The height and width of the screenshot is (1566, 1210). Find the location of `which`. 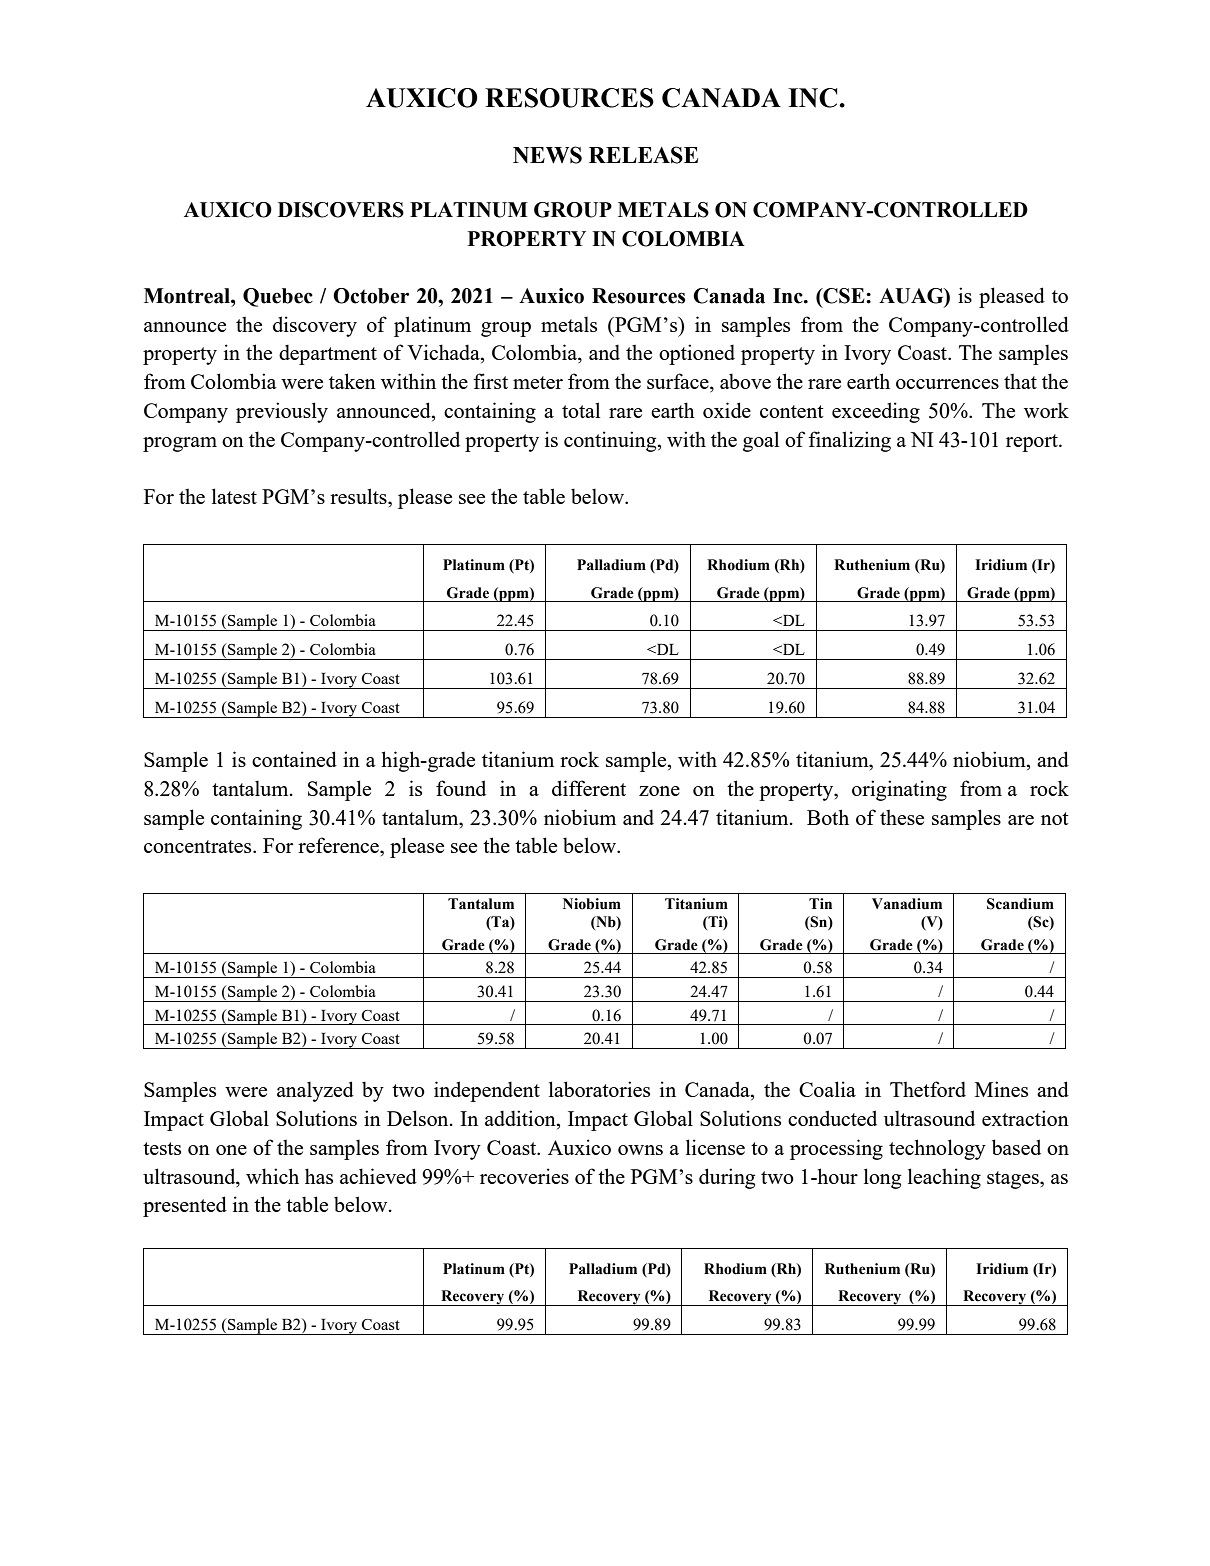

which is located at coordinates (272, 1176).
